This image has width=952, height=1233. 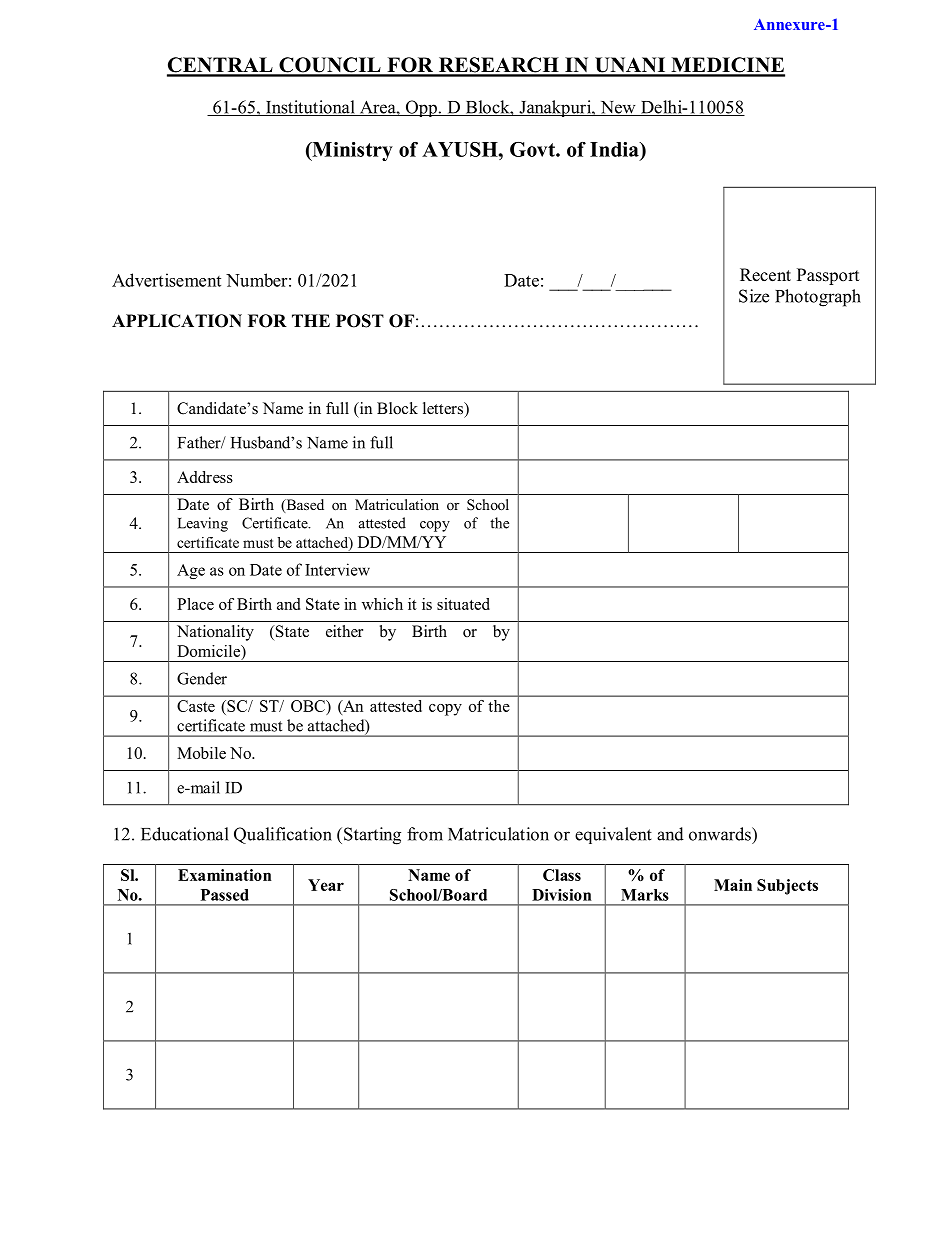 I want to click on Govt, so click(x=533, y=149).
